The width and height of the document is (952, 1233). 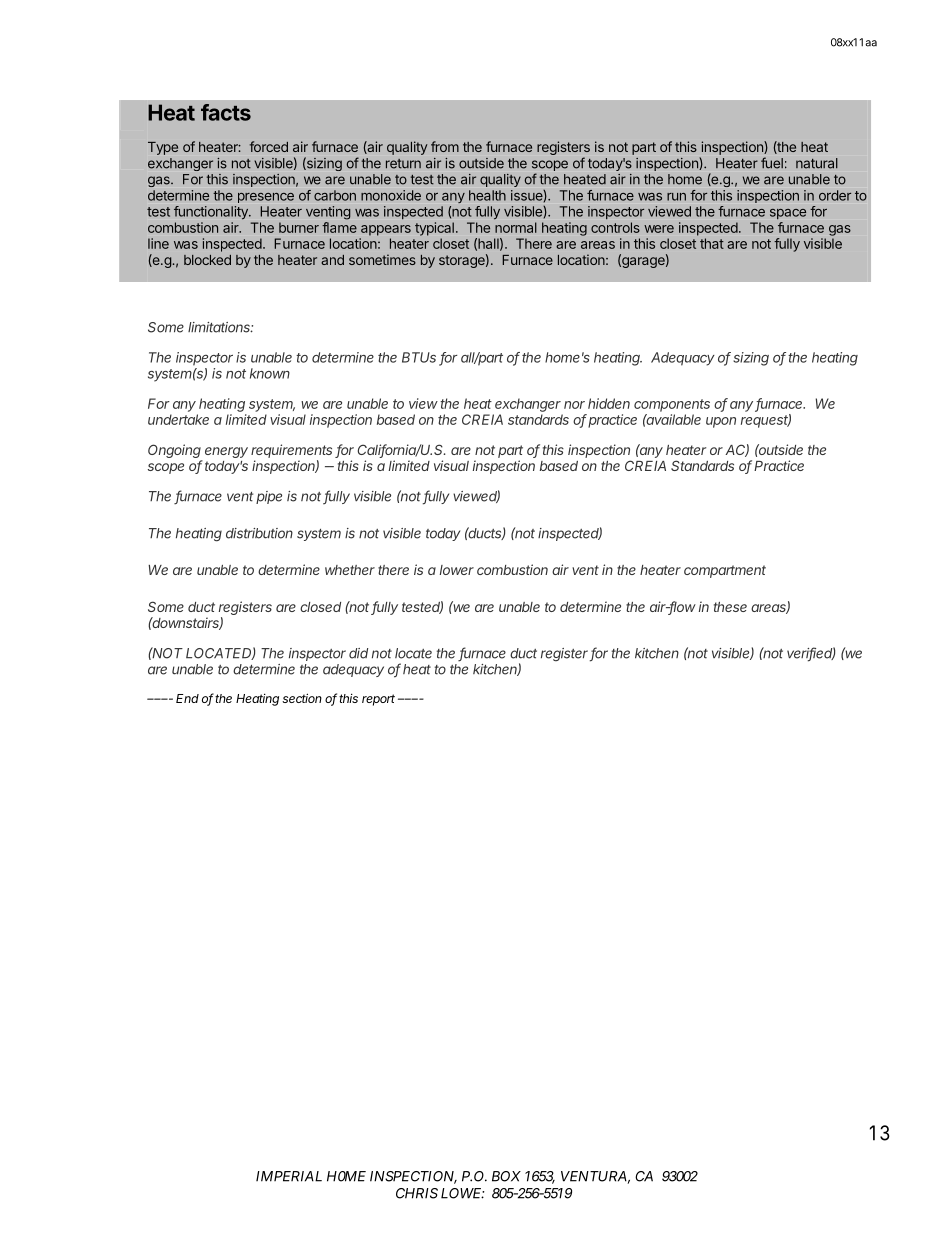 What do you see at coordinates (289, 1176) in the document?
I see `IMPERIAL` at bounding box center [289, 1176].
